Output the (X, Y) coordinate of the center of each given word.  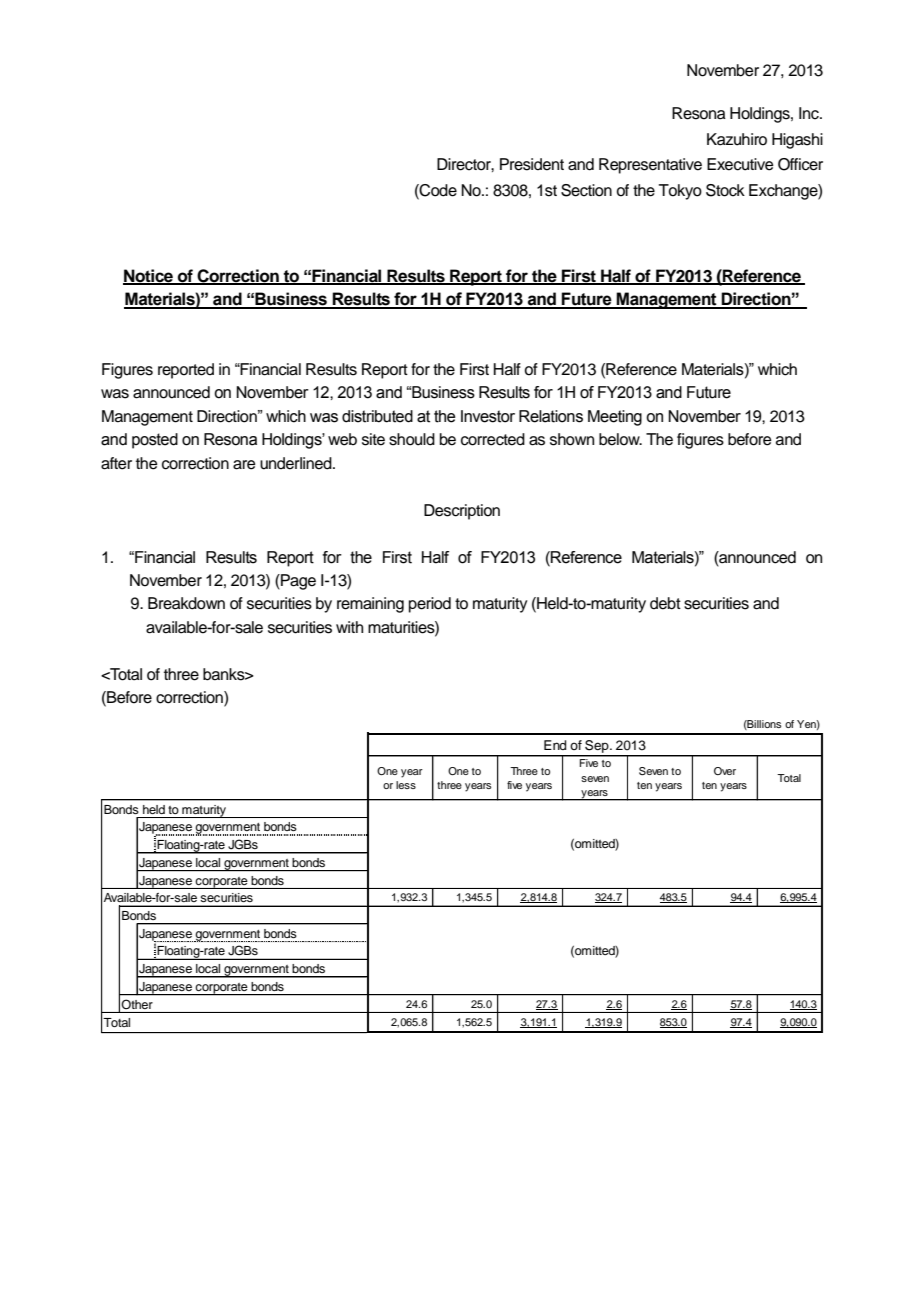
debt (665, 603)
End (555, 745)
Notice (149, 276)
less (406, 785)
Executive (740, 164)
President (532, 164)
